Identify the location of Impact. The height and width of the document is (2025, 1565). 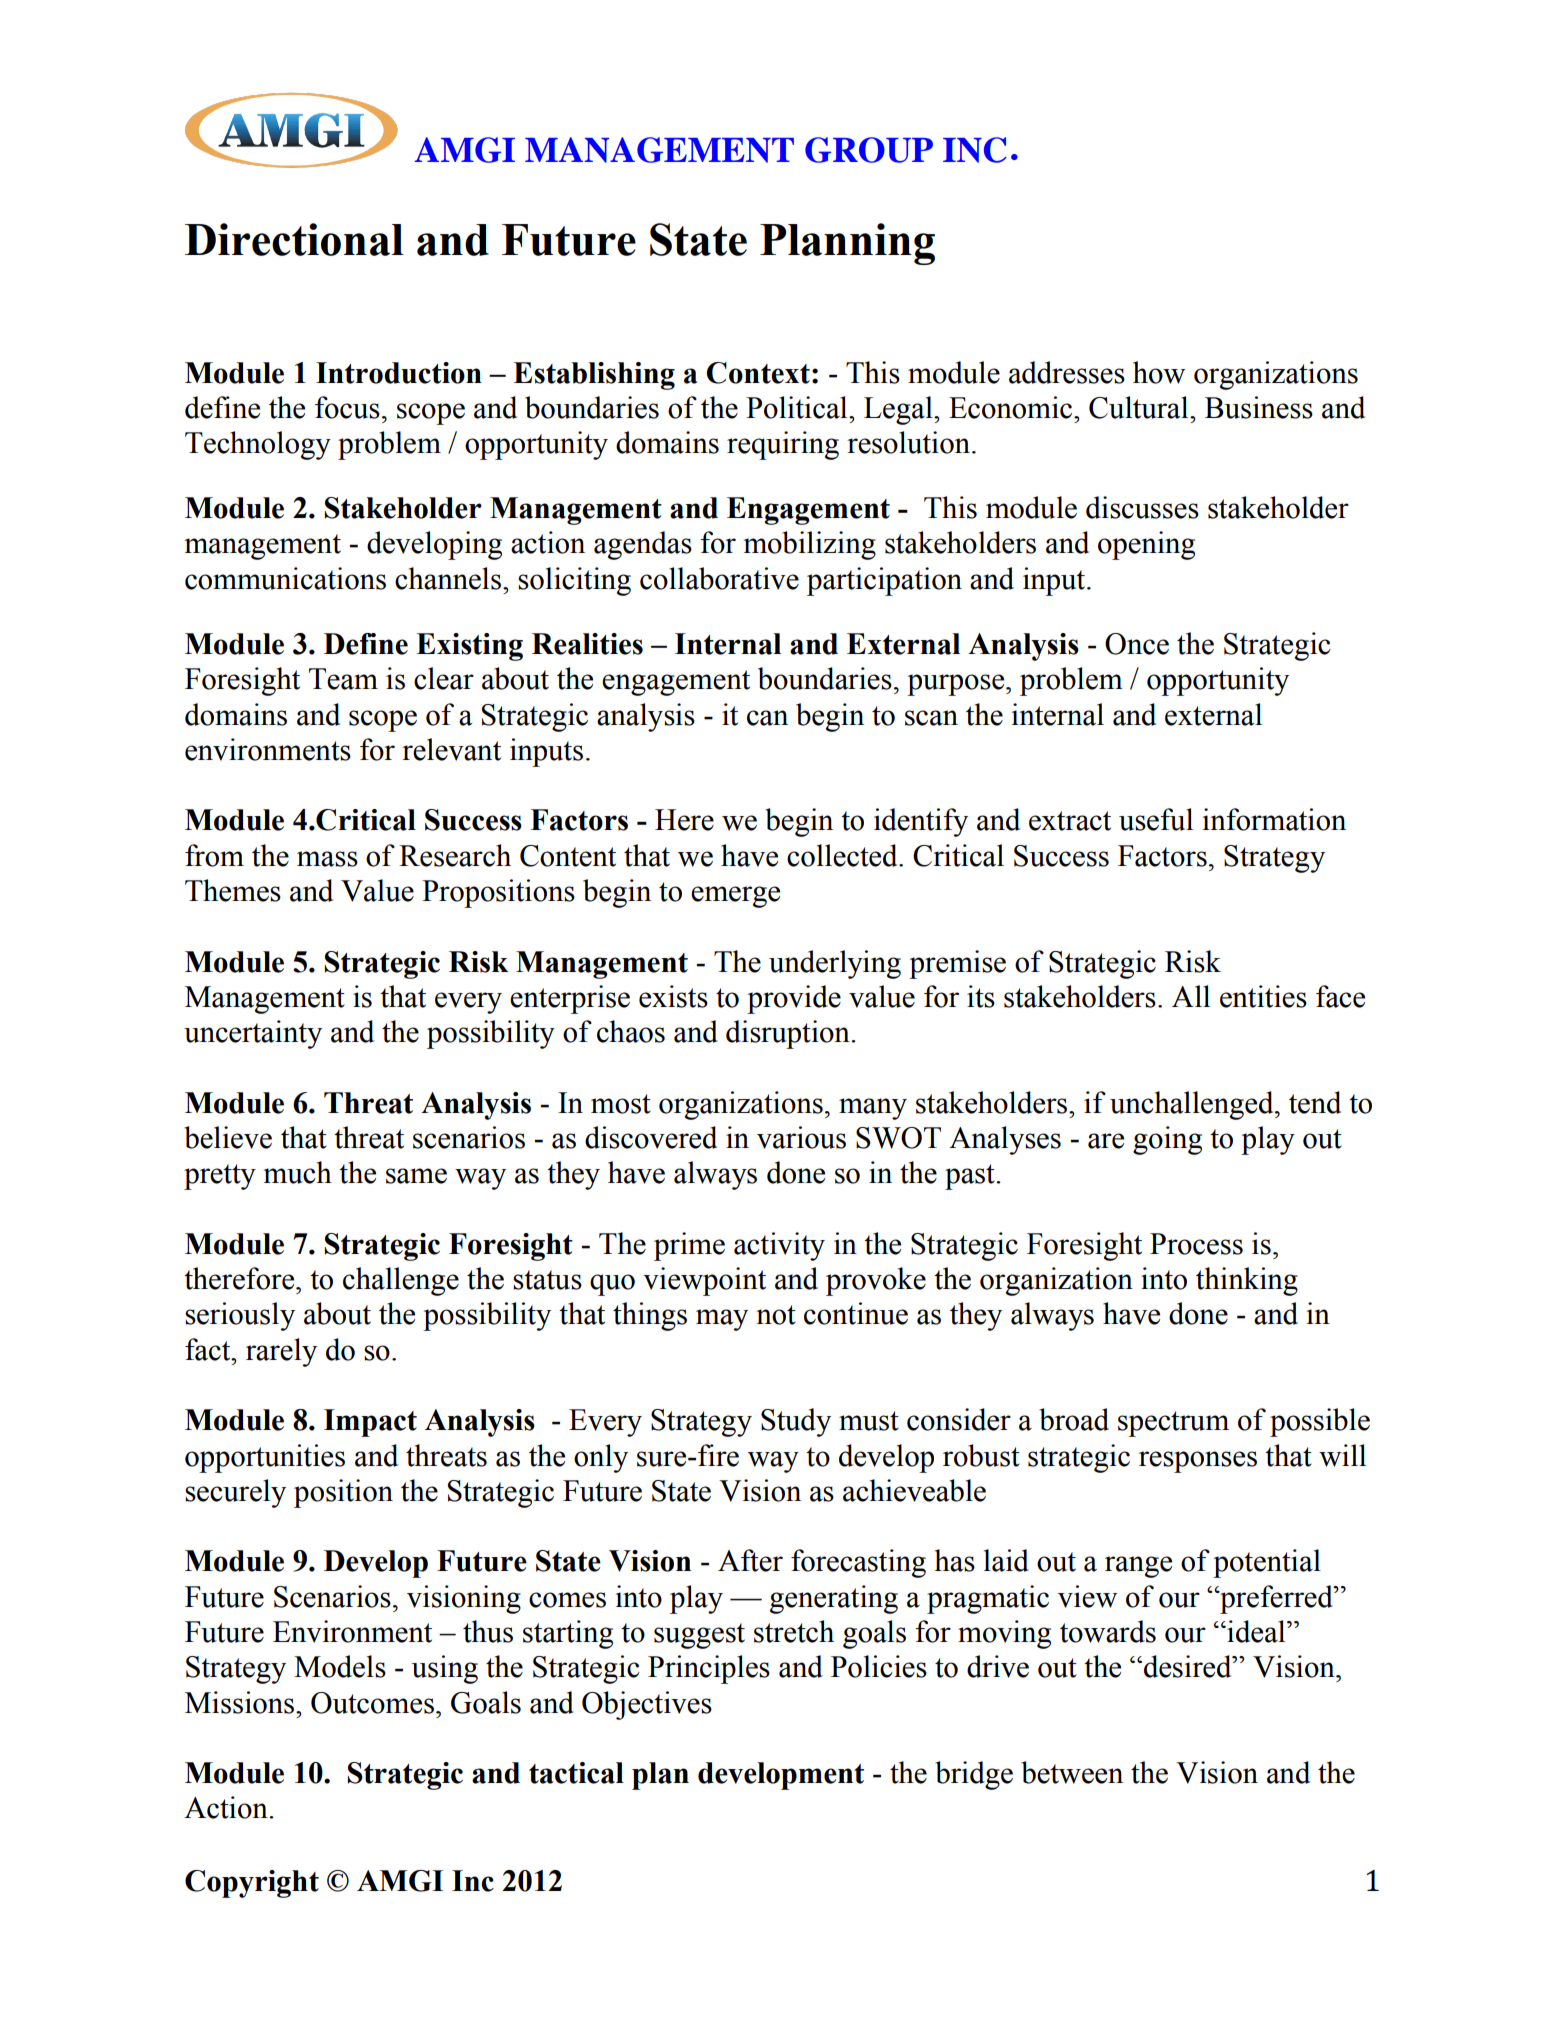
(370, 1423).
